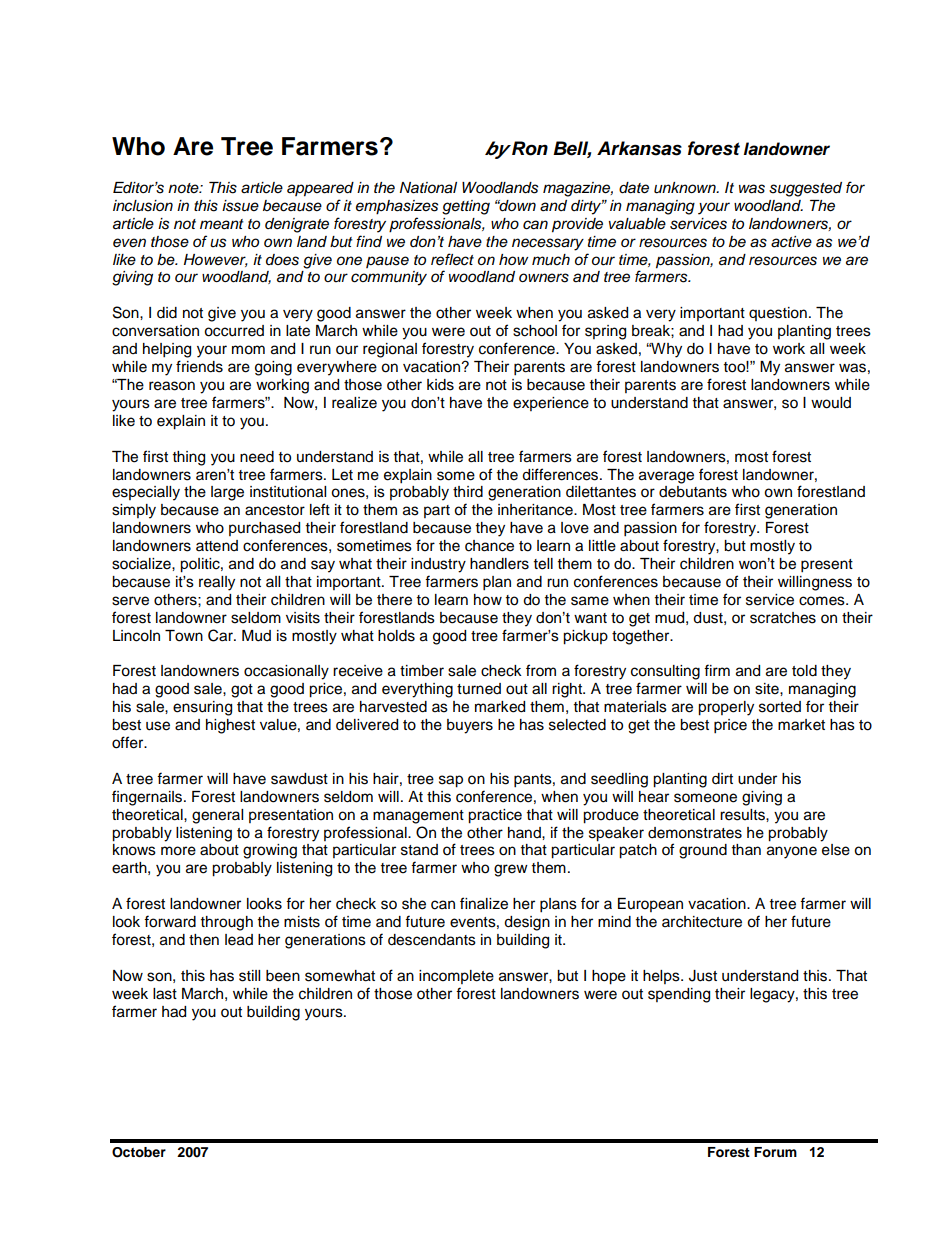 This page has width=952, height=1233. Describe the element at coordinates (139, 1152) in the page. I see `October` at that location.
